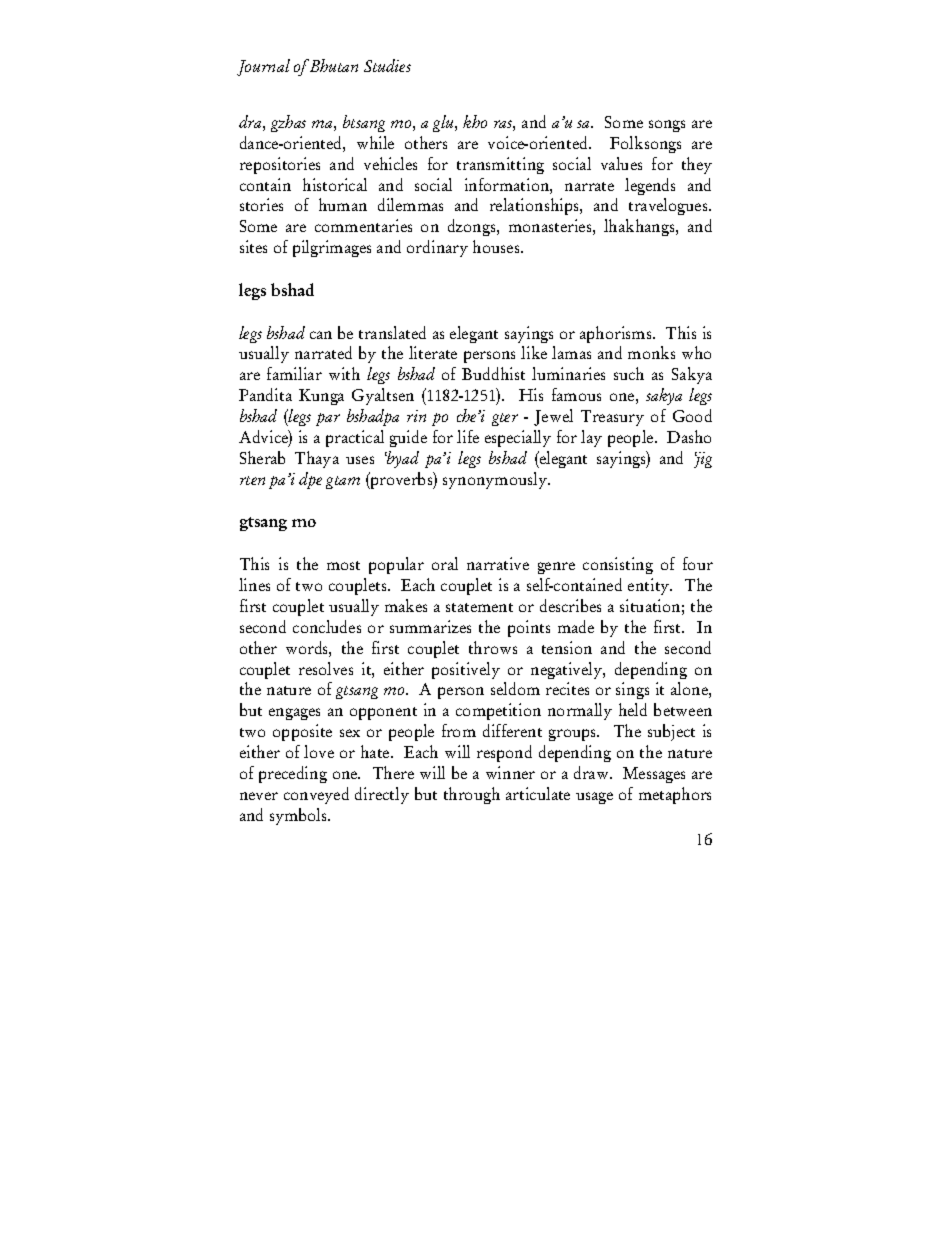 This screenshot has height=1233, width=952. I want to click on aphorisms, so click(617, 334).
